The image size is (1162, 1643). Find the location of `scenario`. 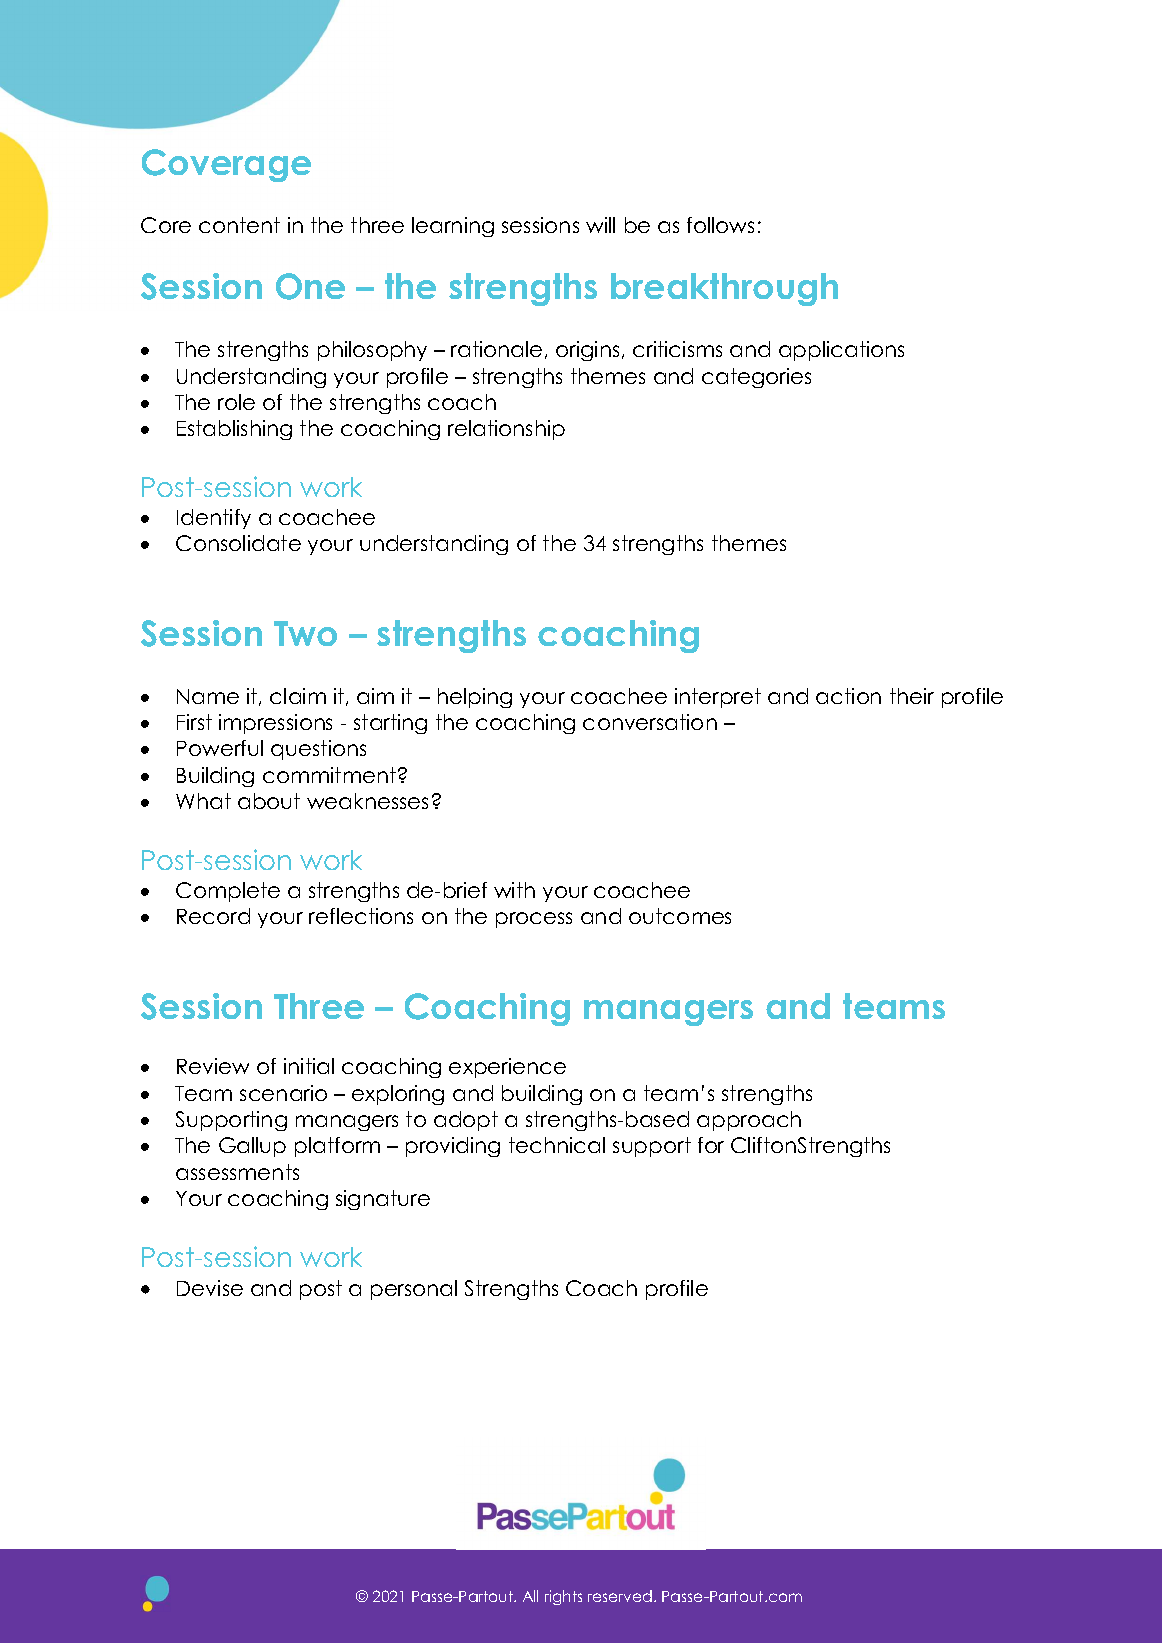

scenario is located at coordinates (283, 1093).
